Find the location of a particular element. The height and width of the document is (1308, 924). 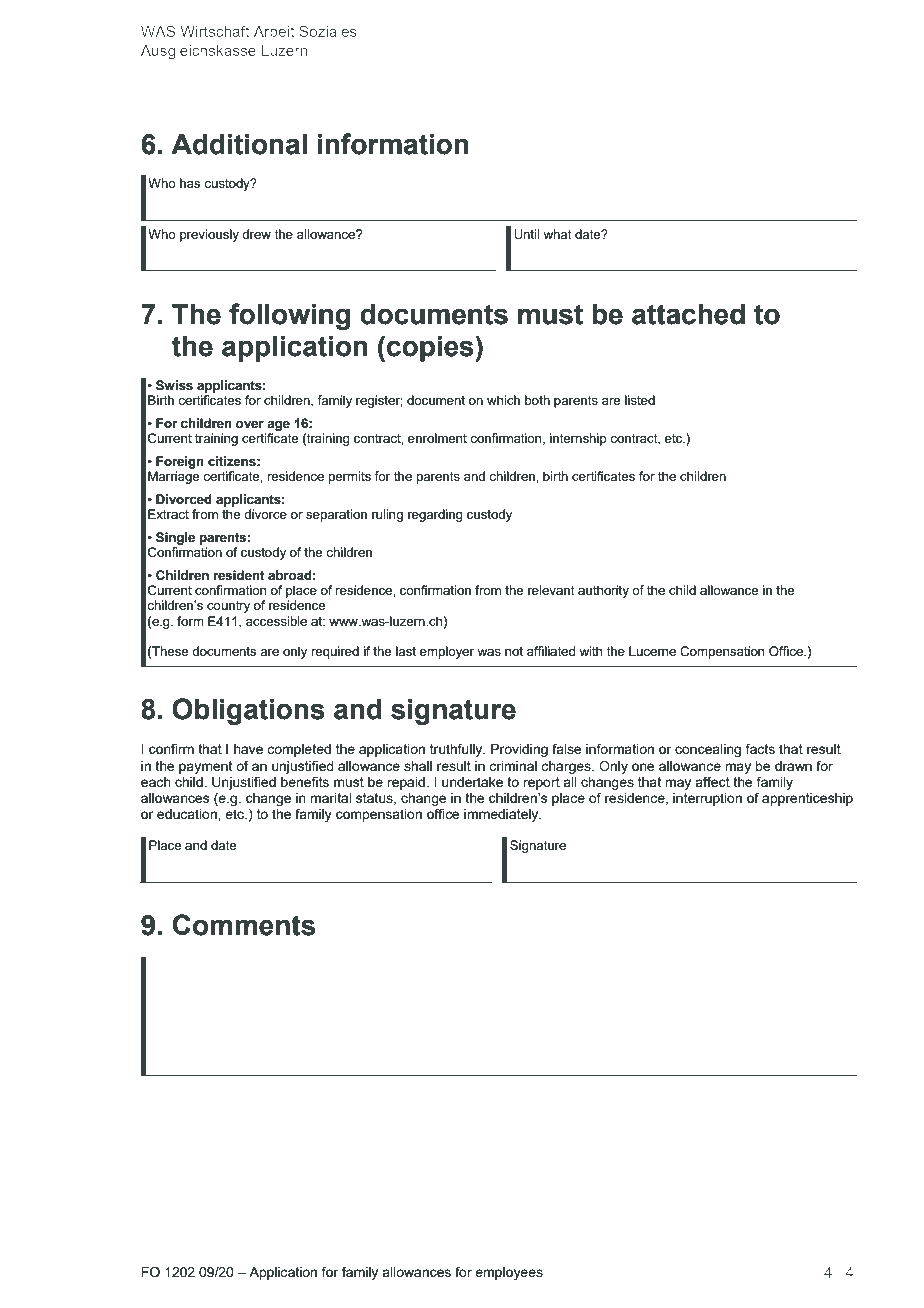

interruption is located at coordinates (707, 799).
